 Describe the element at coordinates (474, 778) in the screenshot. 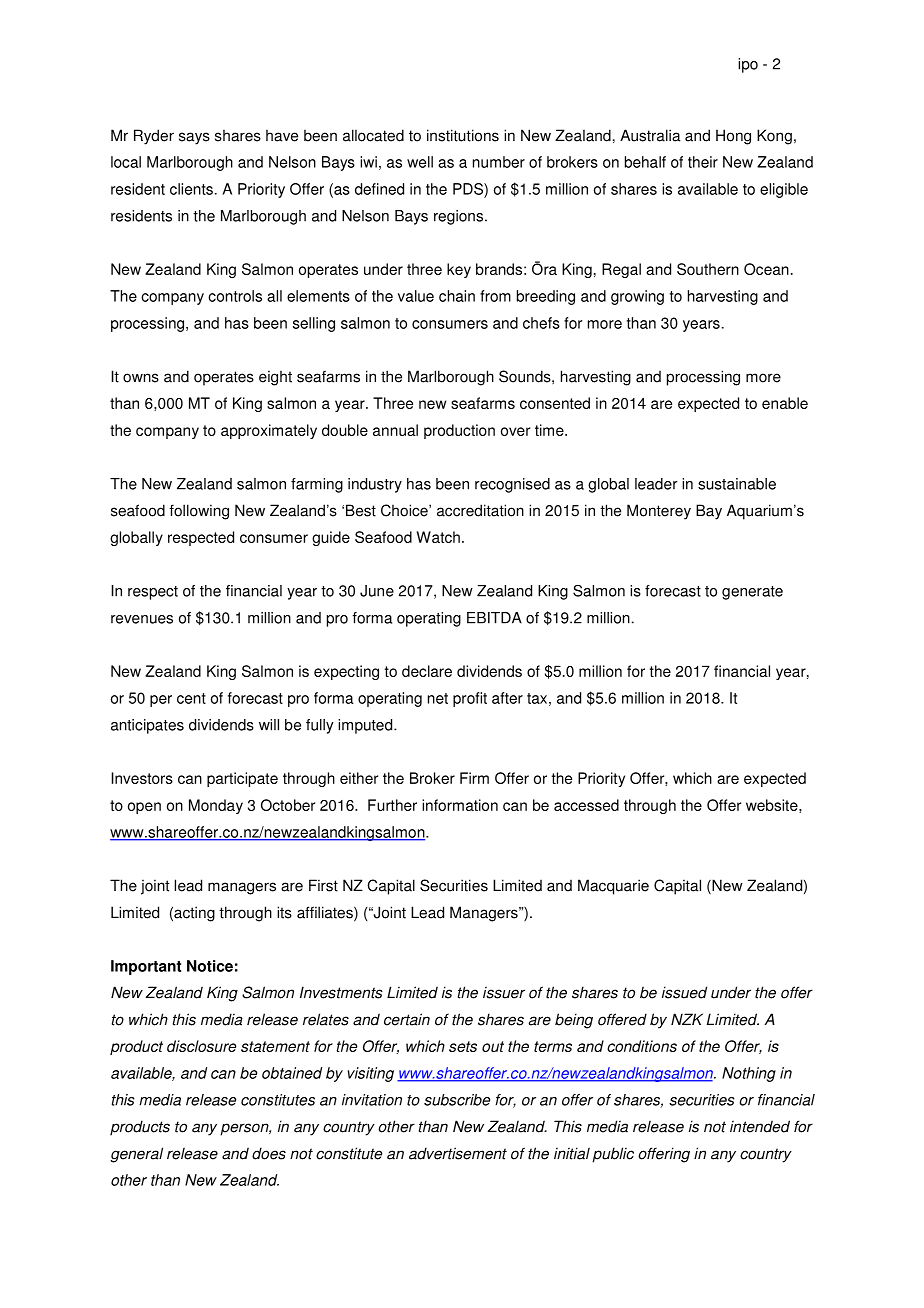

I see `Firm` at that location.
